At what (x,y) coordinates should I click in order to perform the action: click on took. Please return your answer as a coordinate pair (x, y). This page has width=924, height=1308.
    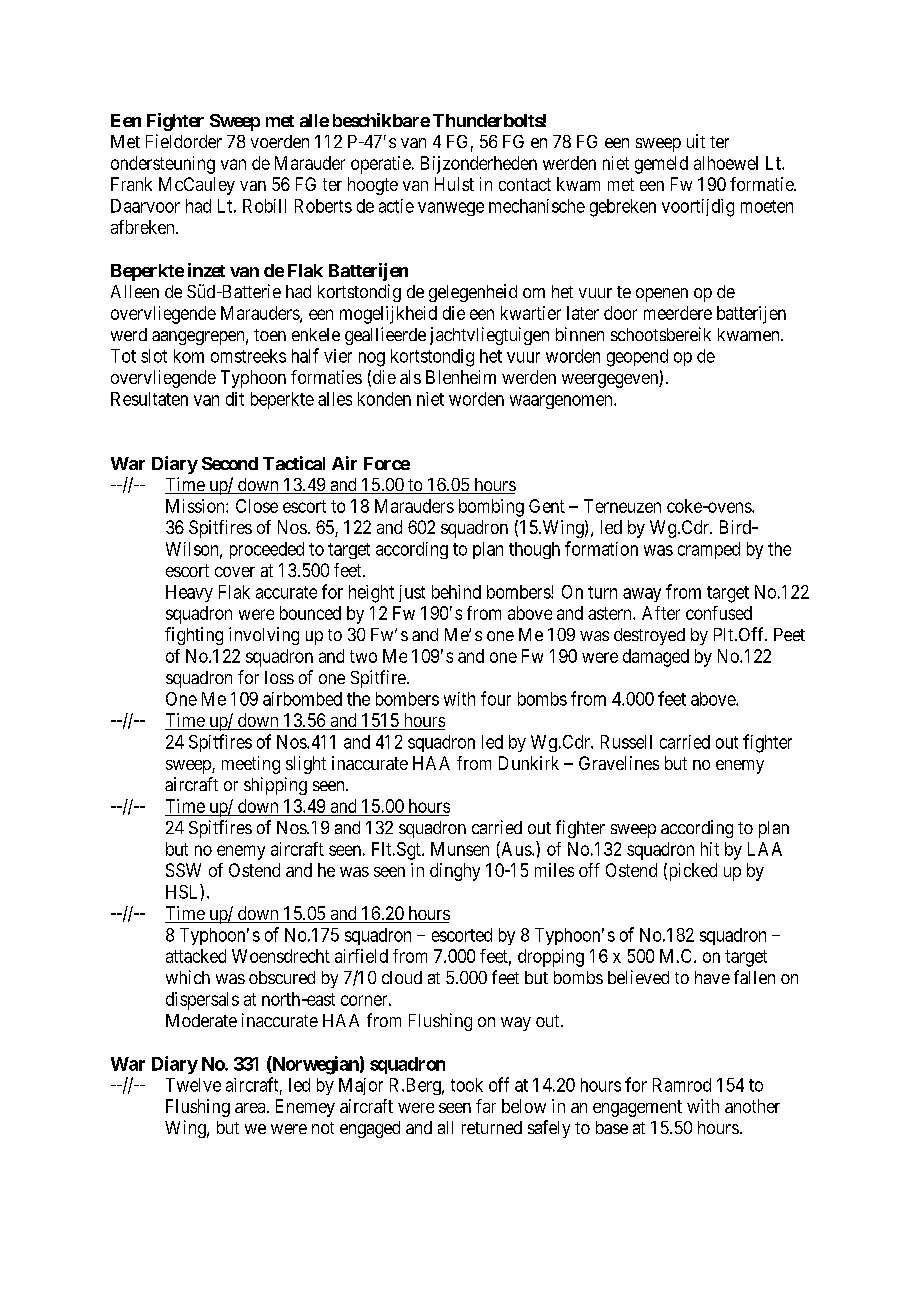
    Looking at the image, I should click on (467, 1085).
